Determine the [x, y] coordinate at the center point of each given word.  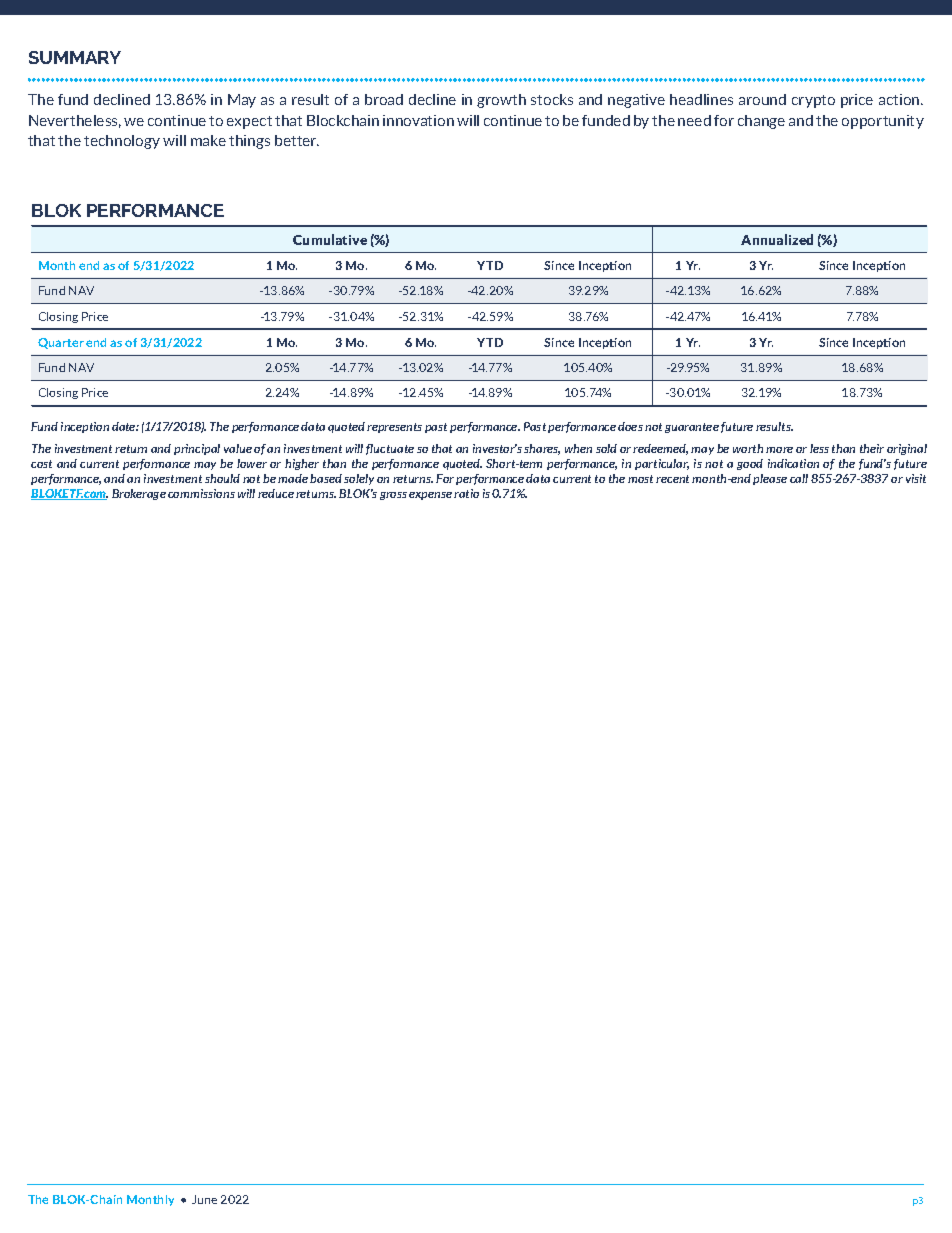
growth [501, 101]
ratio [466, 493]
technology [122, 142]
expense [430, 496]
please [770, 479]
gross [393, 496]
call [799, 478]
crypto [813, 101]
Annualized [777, 239]
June [204, 1199]
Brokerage [139, 494]
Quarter [61, 343]
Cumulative [330, 239]
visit [916, 478]
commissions [201, 493]
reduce [276, 493]
